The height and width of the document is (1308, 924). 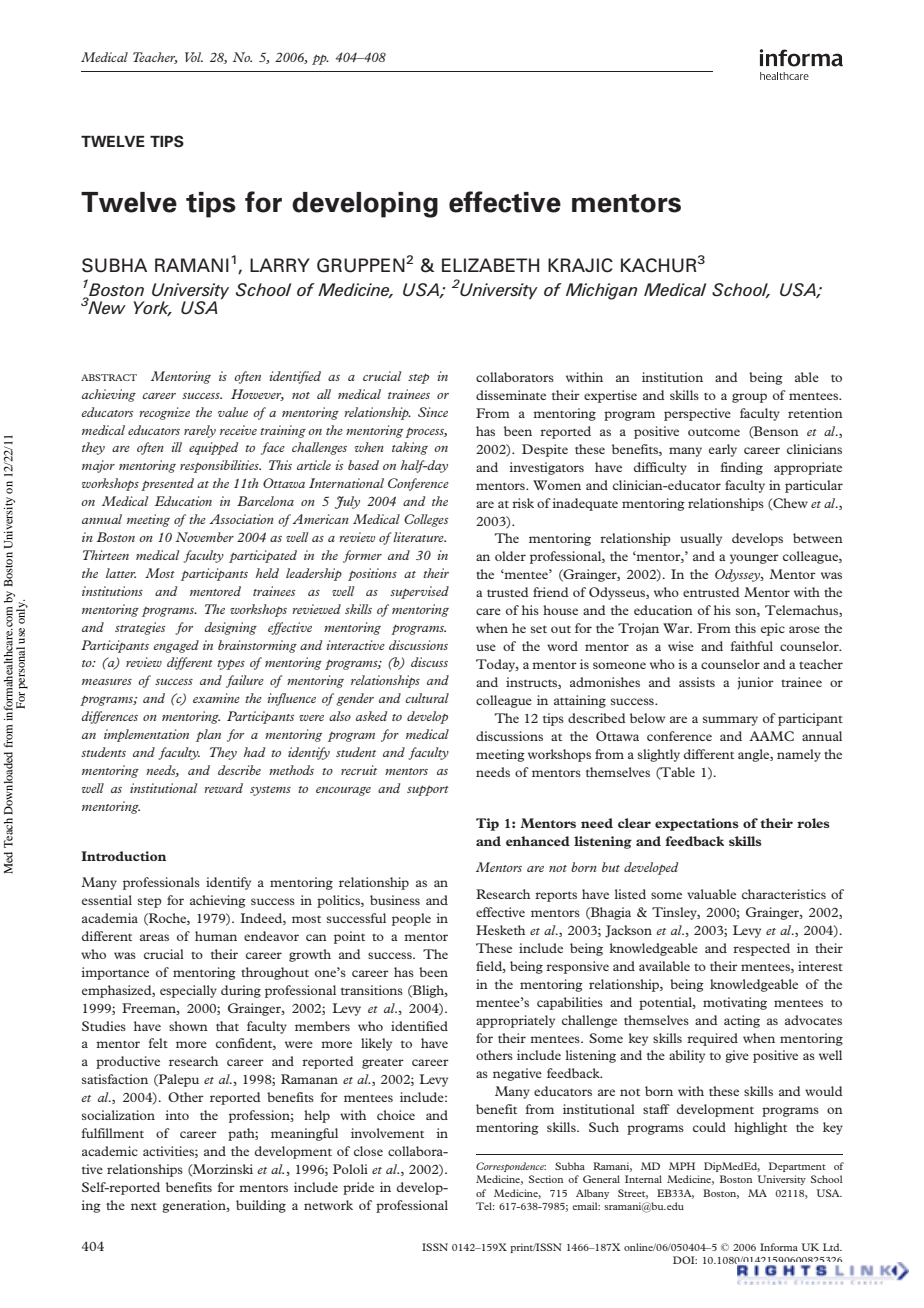 I want to click on Michigan, so click(x=602, y=291).
